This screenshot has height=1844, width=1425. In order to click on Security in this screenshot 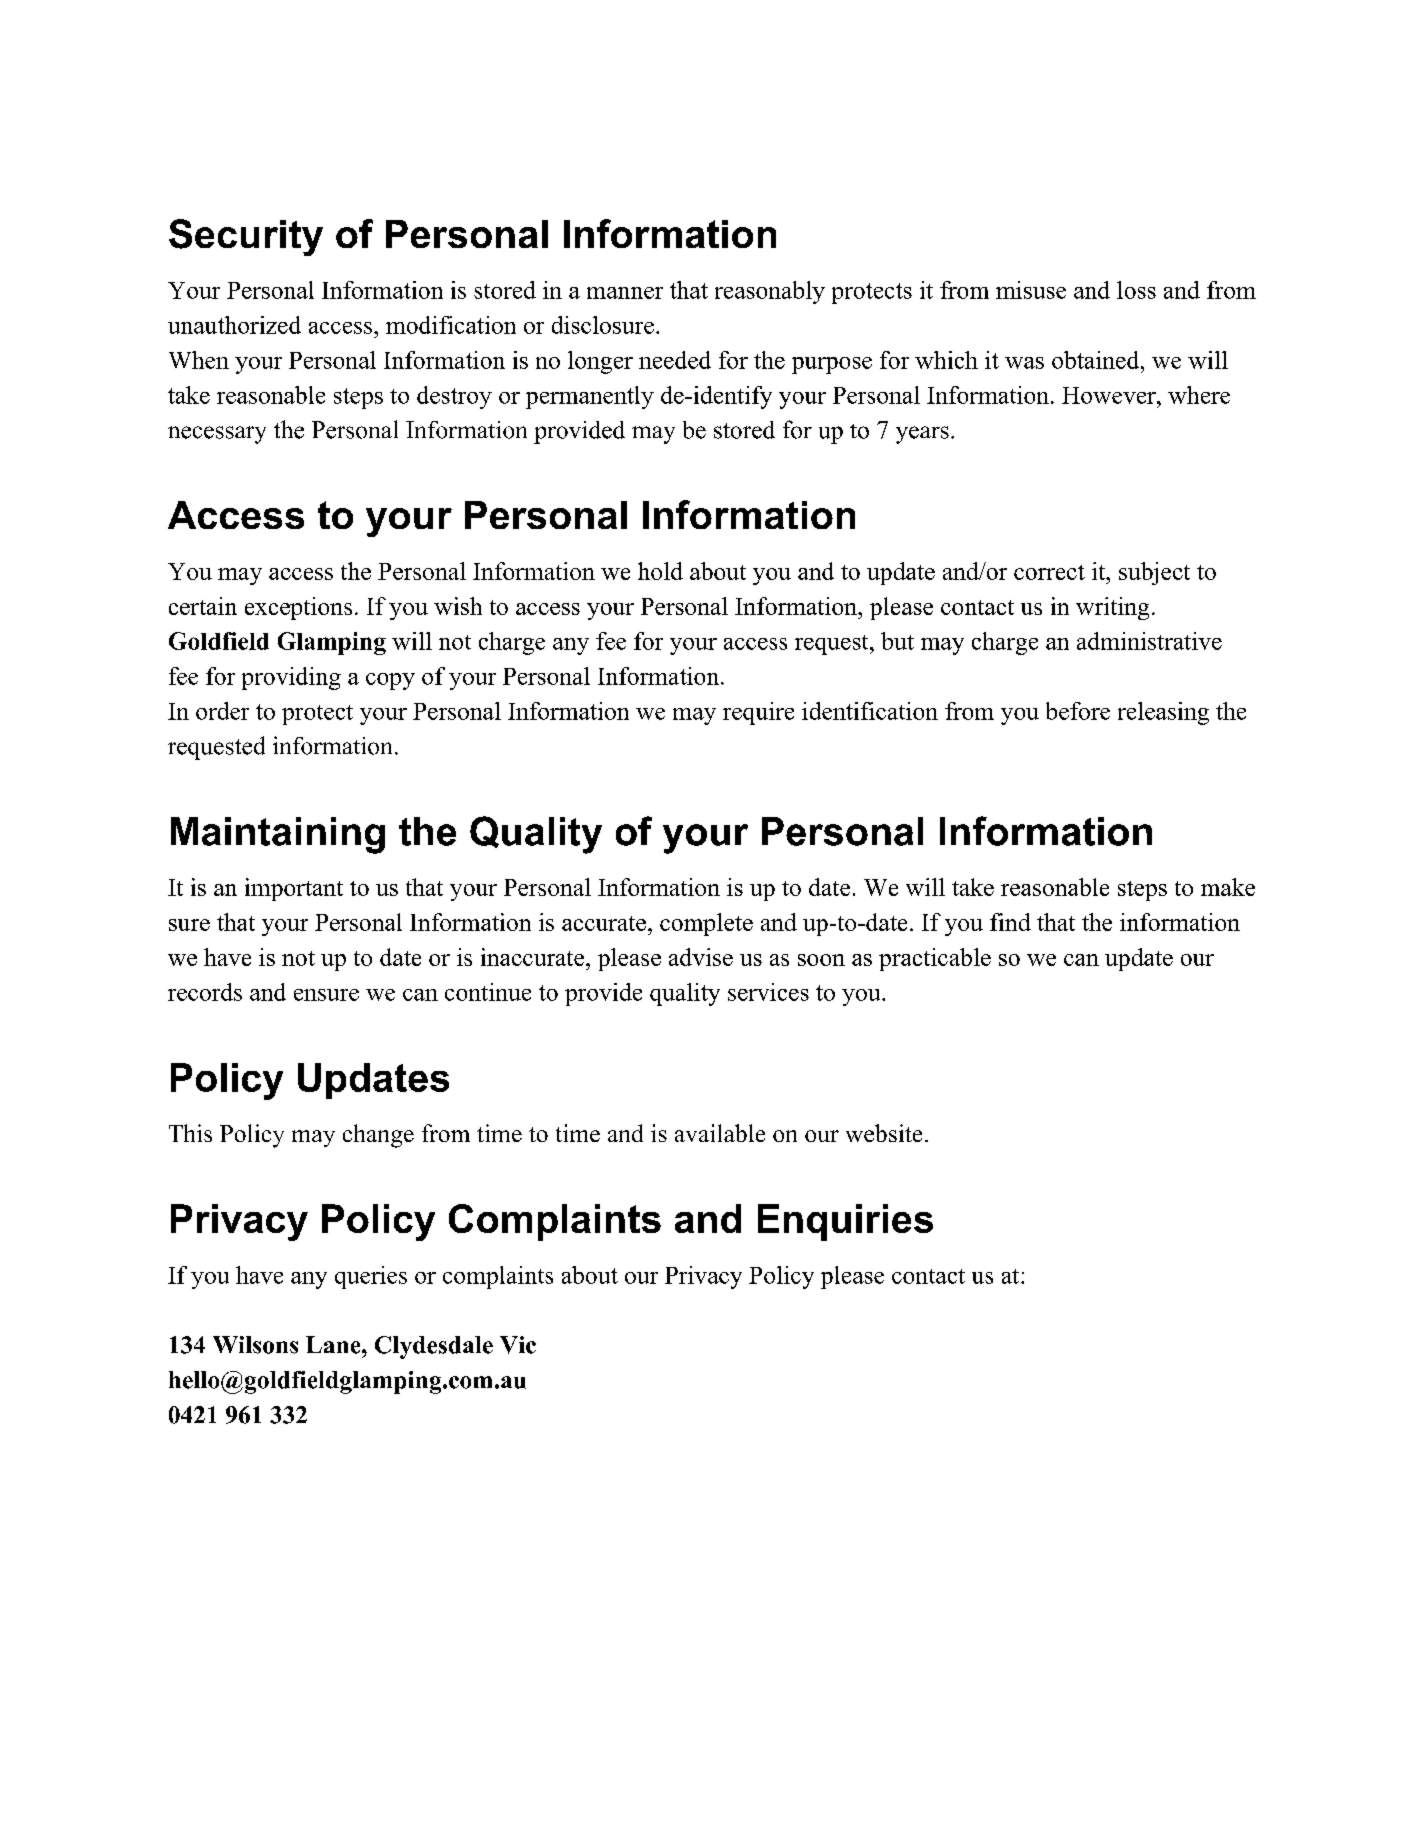, I will do `click(246, 237)`.
